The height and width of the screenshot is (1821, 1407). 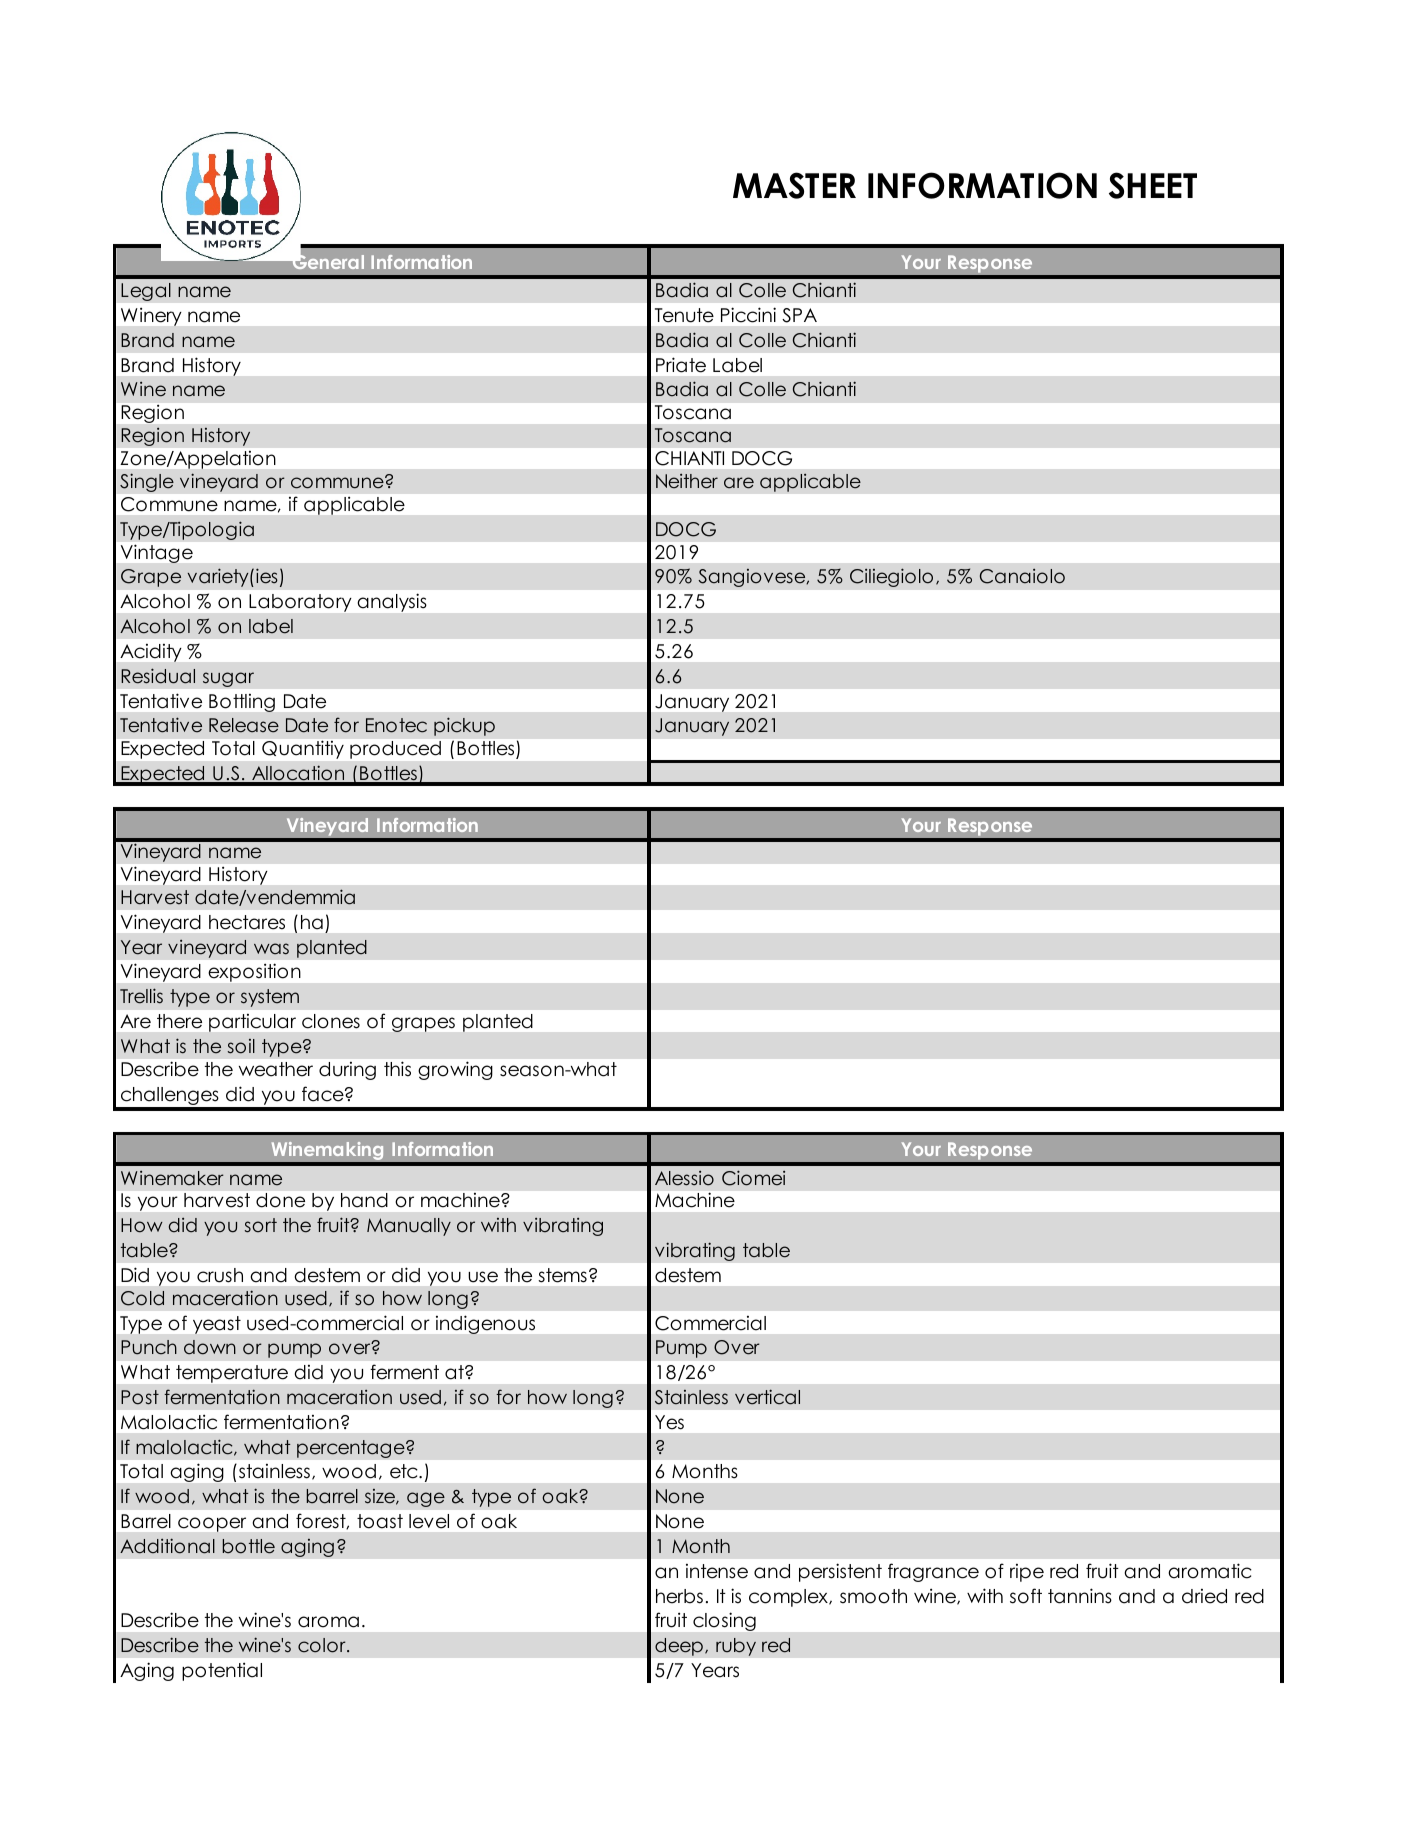 I want to click on growing, so click(x=455, y=1070).
